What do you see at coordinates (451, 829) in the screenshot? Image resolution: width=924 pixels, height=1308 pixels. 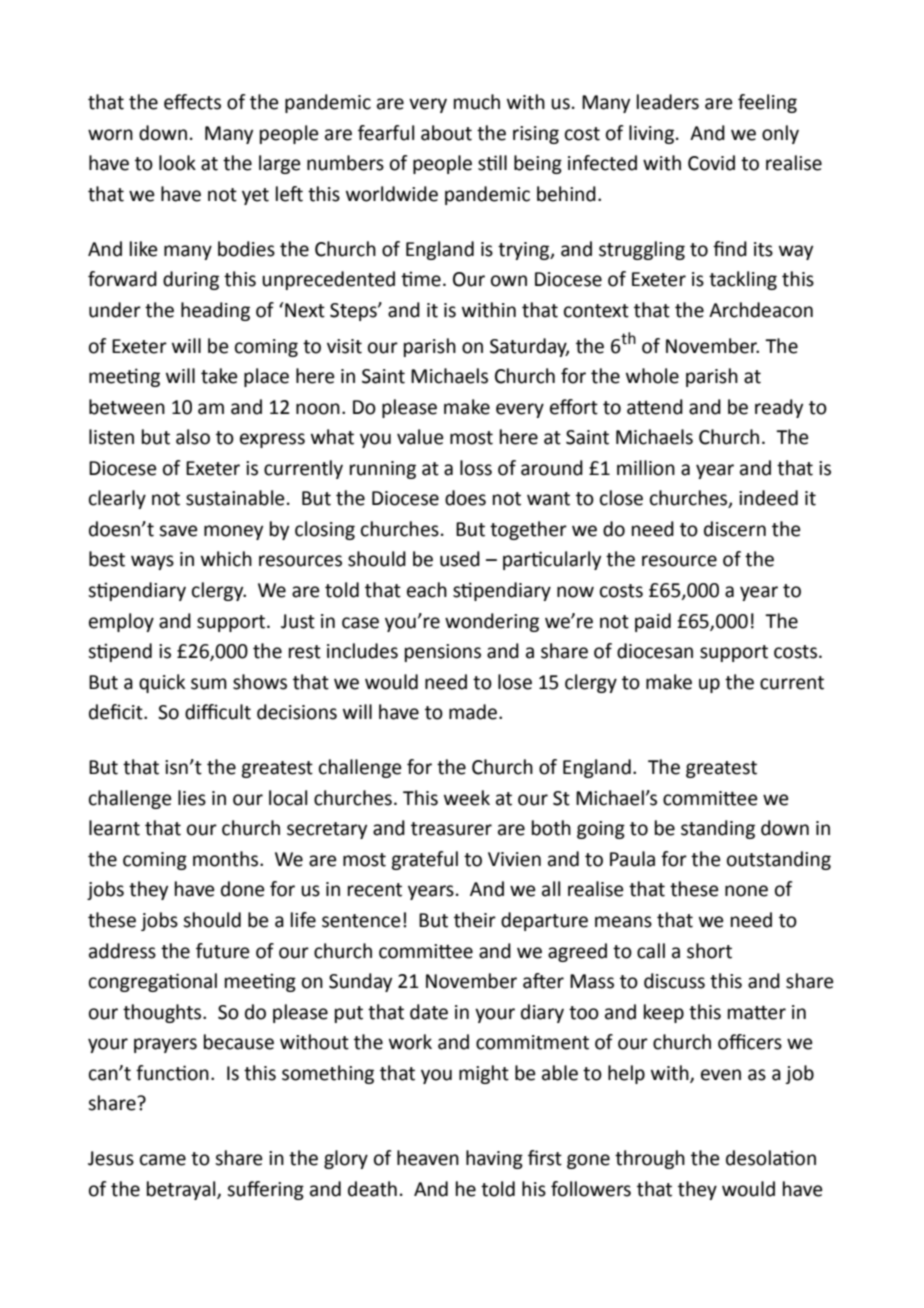 I see `treasurer` at bounding box center [451, 829].
